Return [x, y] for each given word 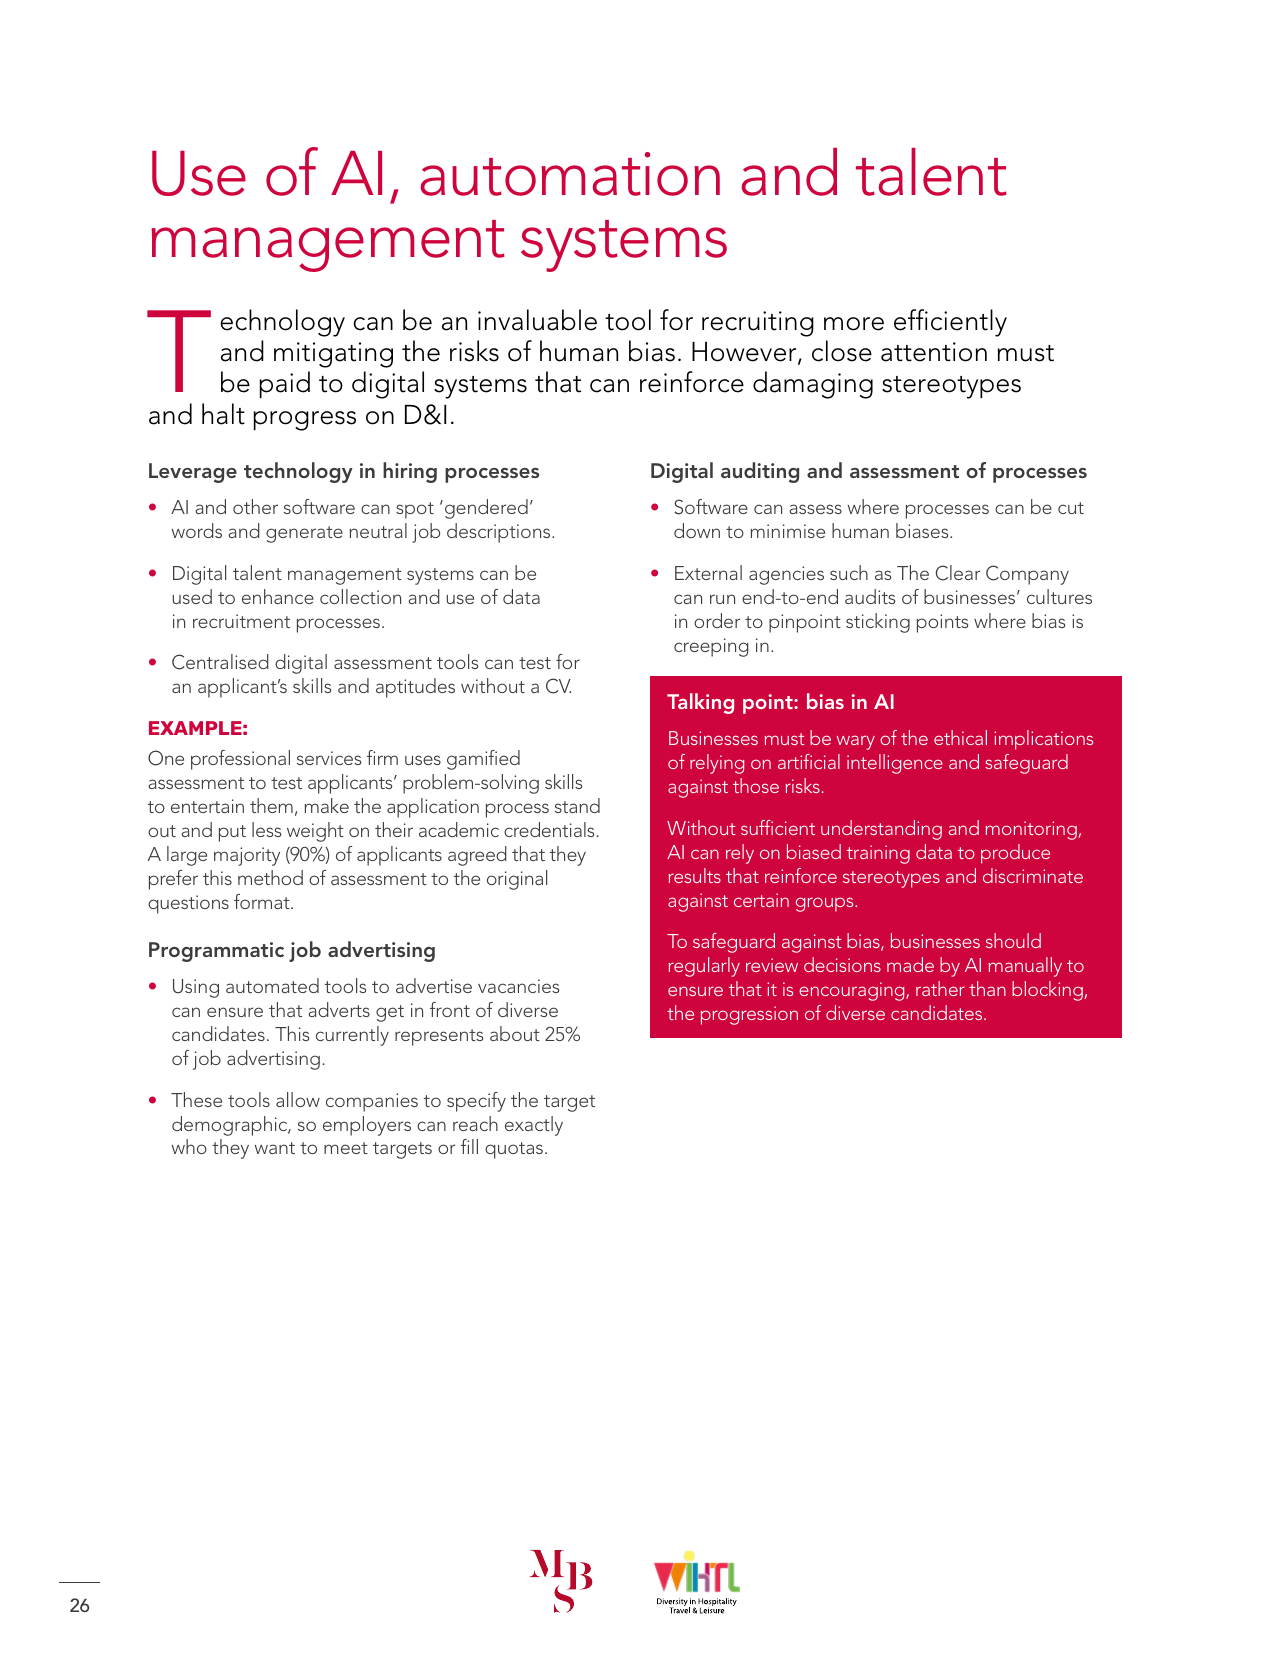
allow [298, 1099]
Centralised [220, 662]
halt [223, 414]
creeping [711, 647]
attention [934, 352]
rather [940, 988]
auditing [760, 472]
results [695, 875]
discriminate [1033, 875]
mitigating [333, 355]
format [263, 901]
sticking [878, 623]
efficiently [950, 323]
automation [570, 174]
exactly [534, 1126]
